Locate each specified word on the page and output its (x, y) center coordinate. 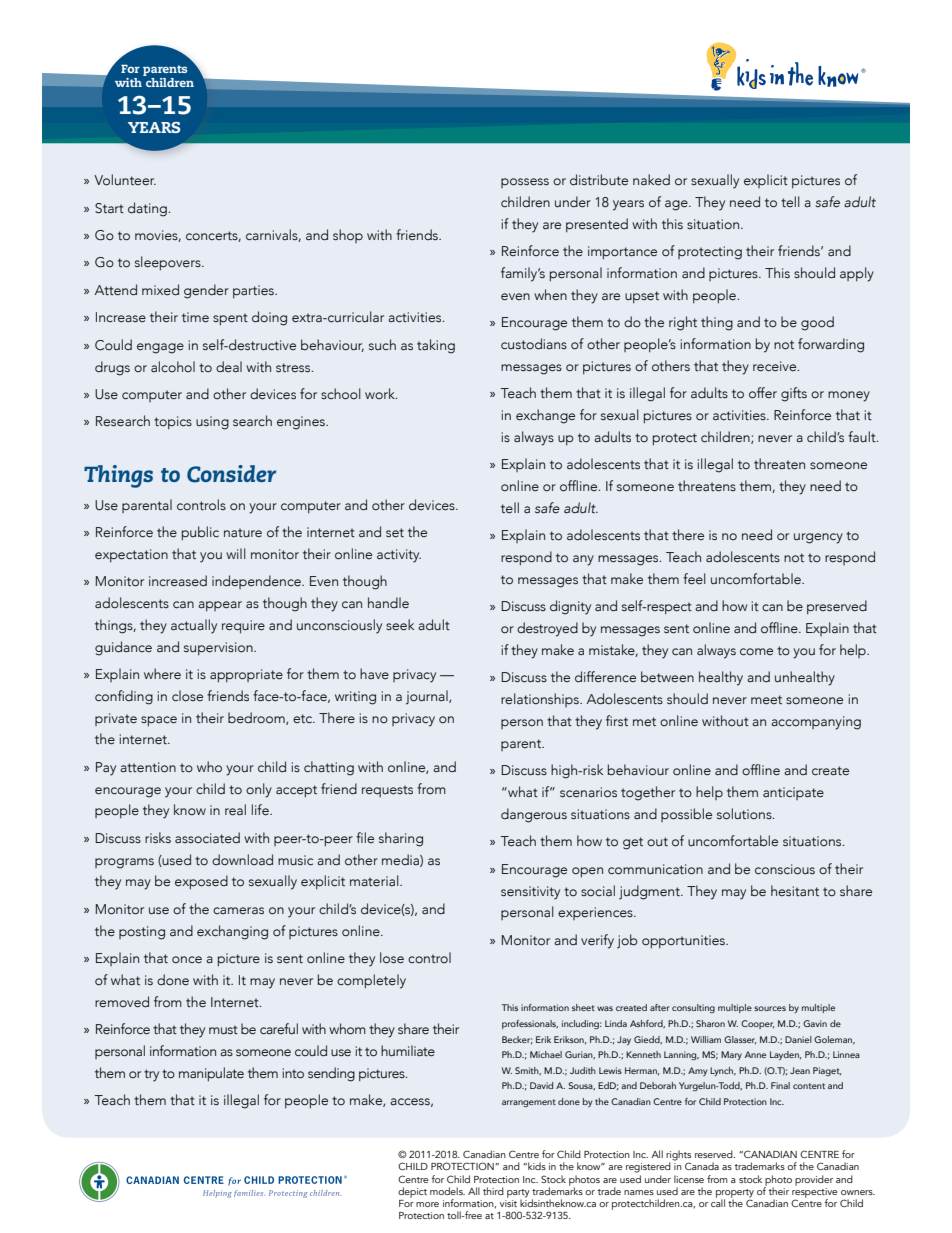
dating (147, 209)
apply (857, 274)
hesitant (795, 890)
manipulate (211, 1074)
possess (525, 183)
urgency (818, 538)
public (200, 533)
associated (207, 838)
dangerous (534, 815)
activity (399, 556)
